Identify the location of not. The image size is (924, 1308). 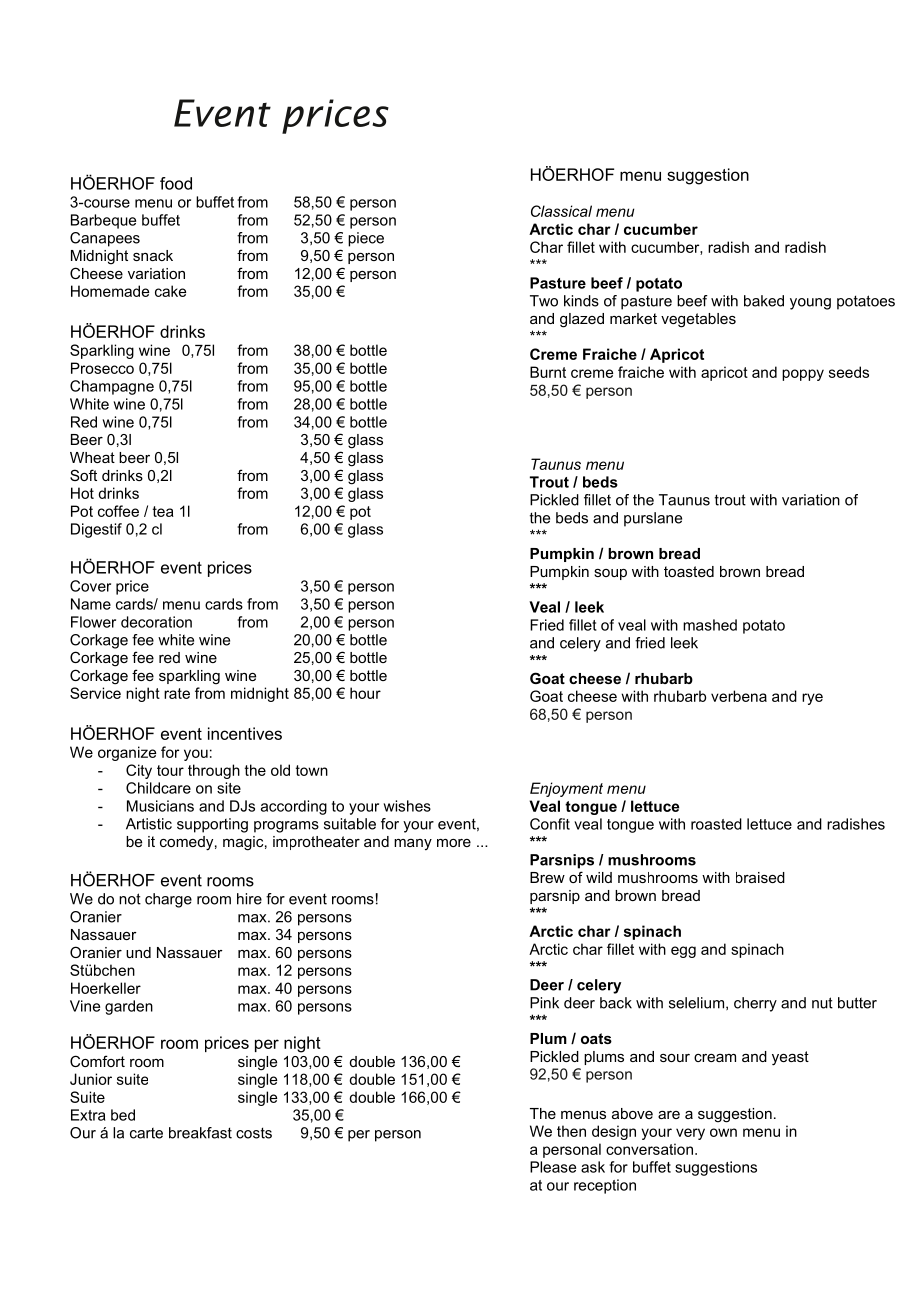
(130, 899).
